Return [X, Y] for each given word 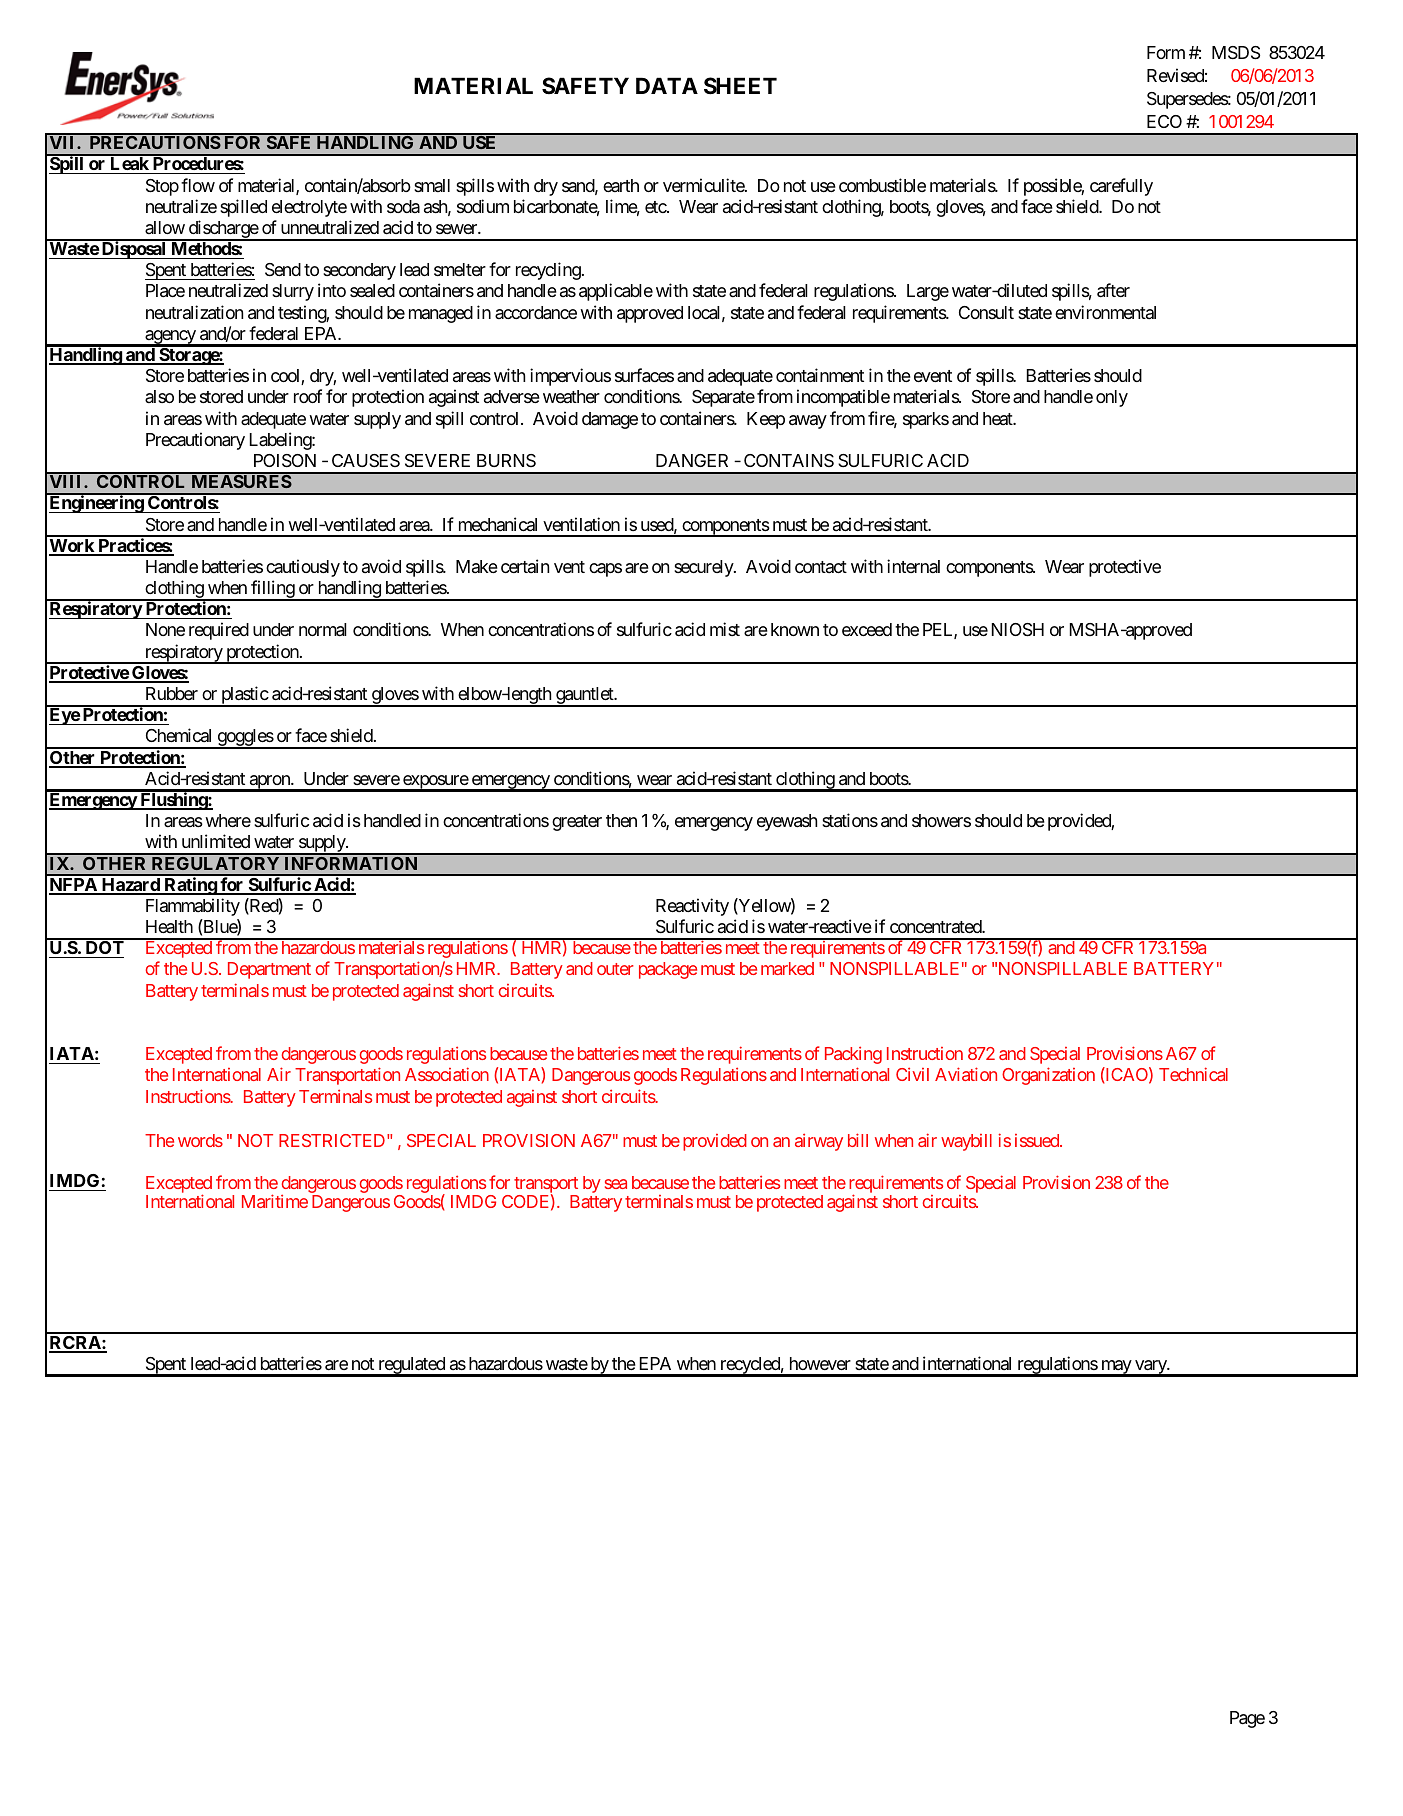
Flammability [193, 907]
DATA [667, 85]
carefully [1121, 187]
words [200, 1140]
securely [704, 568]
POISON [285, 461]
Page [1247, 1719]
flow [198, 185]
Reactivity [692, 907]
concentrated [936, 926]
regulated [411, 1367]
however [820, 1363]
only [1112, 398]
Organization [1048, 1076]
